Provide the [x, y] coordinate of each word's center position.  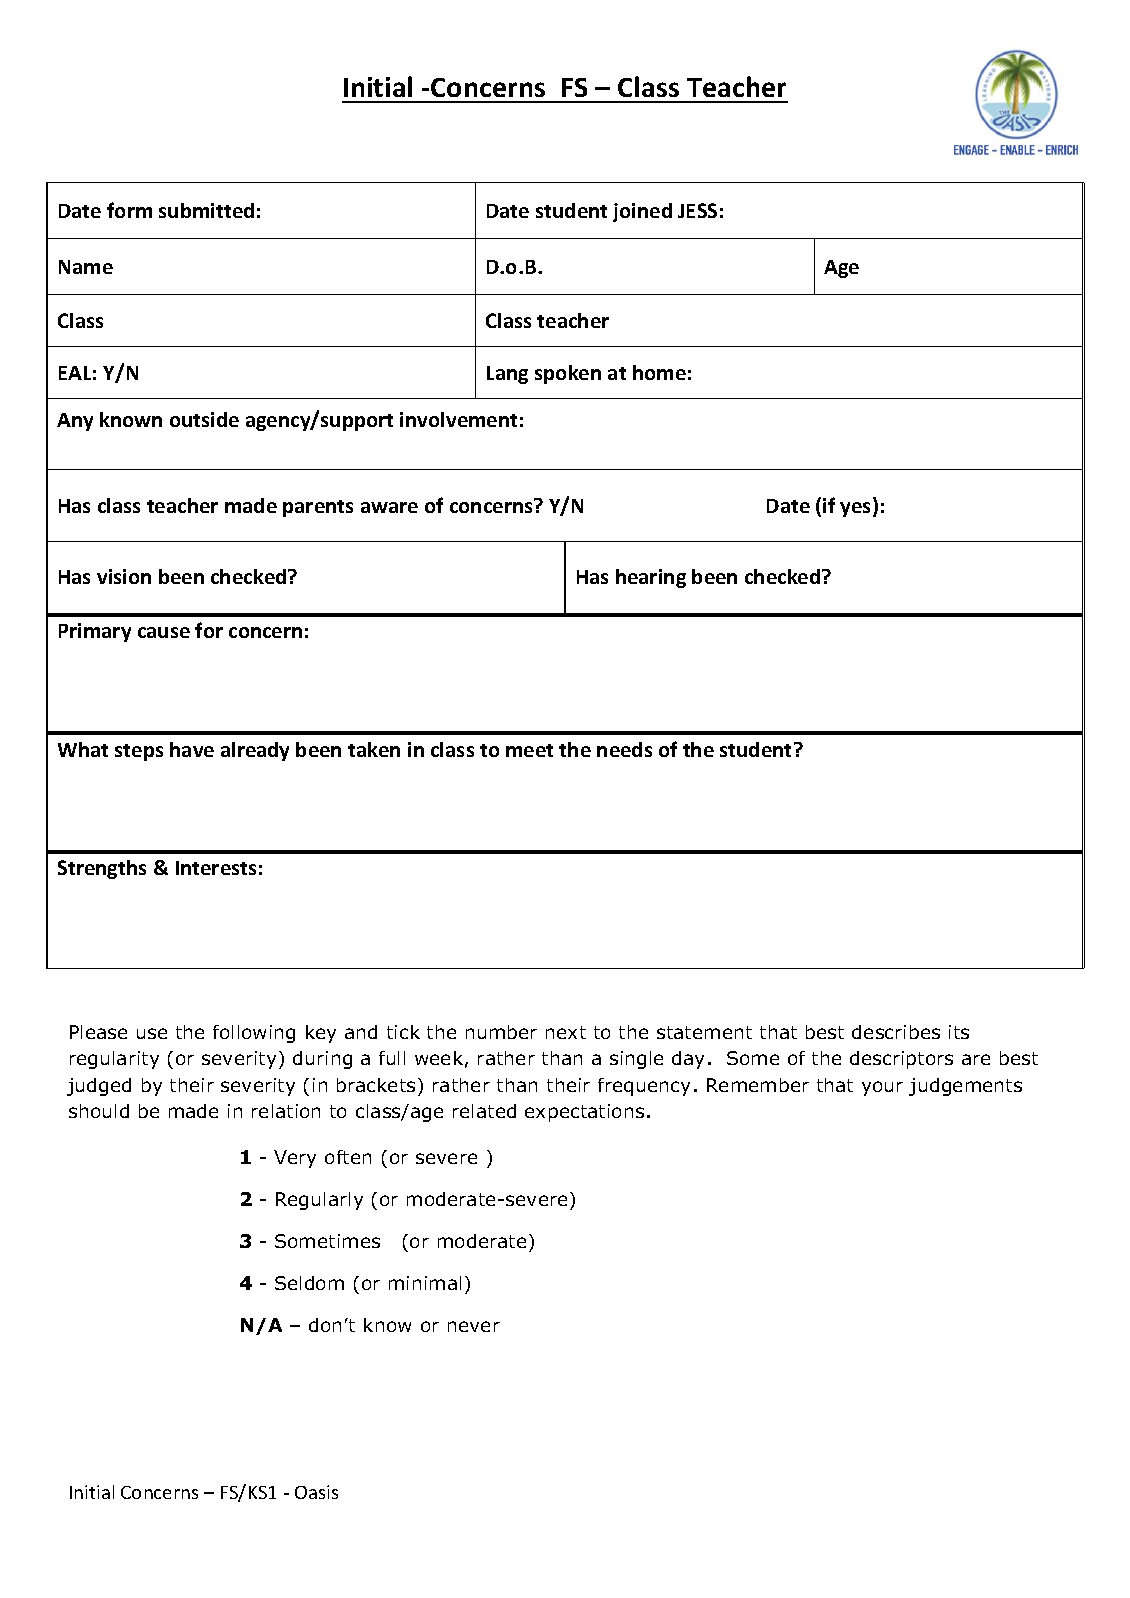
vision [124, 576]
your [882, 1088]
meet [529, 750]
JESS [697, 210]
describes [896, 1032]
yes [857, 509]
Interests [216, 868]
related [484, 1111]
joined [642, 212]
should [99, 1111]
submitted [206, 210]
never [474, 1326]
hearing [651, 578]
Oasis [316, 1492]
